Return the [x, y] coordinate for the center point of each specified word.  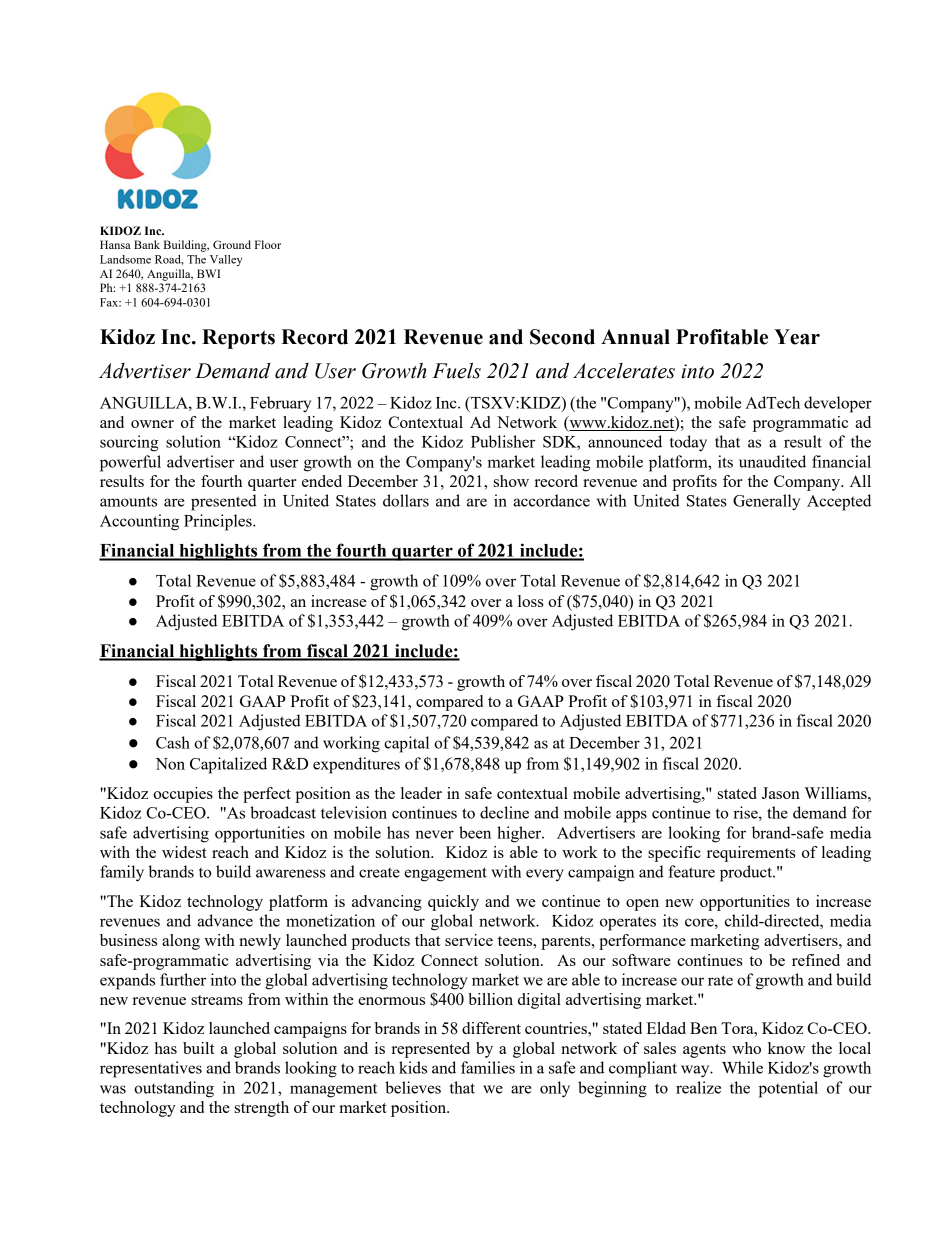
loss [531, 601]
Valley [226, 260]
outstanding [174, 1089]
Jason [781, 793]
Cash [173, 742]
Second [562, 337]
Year [797, 337]
